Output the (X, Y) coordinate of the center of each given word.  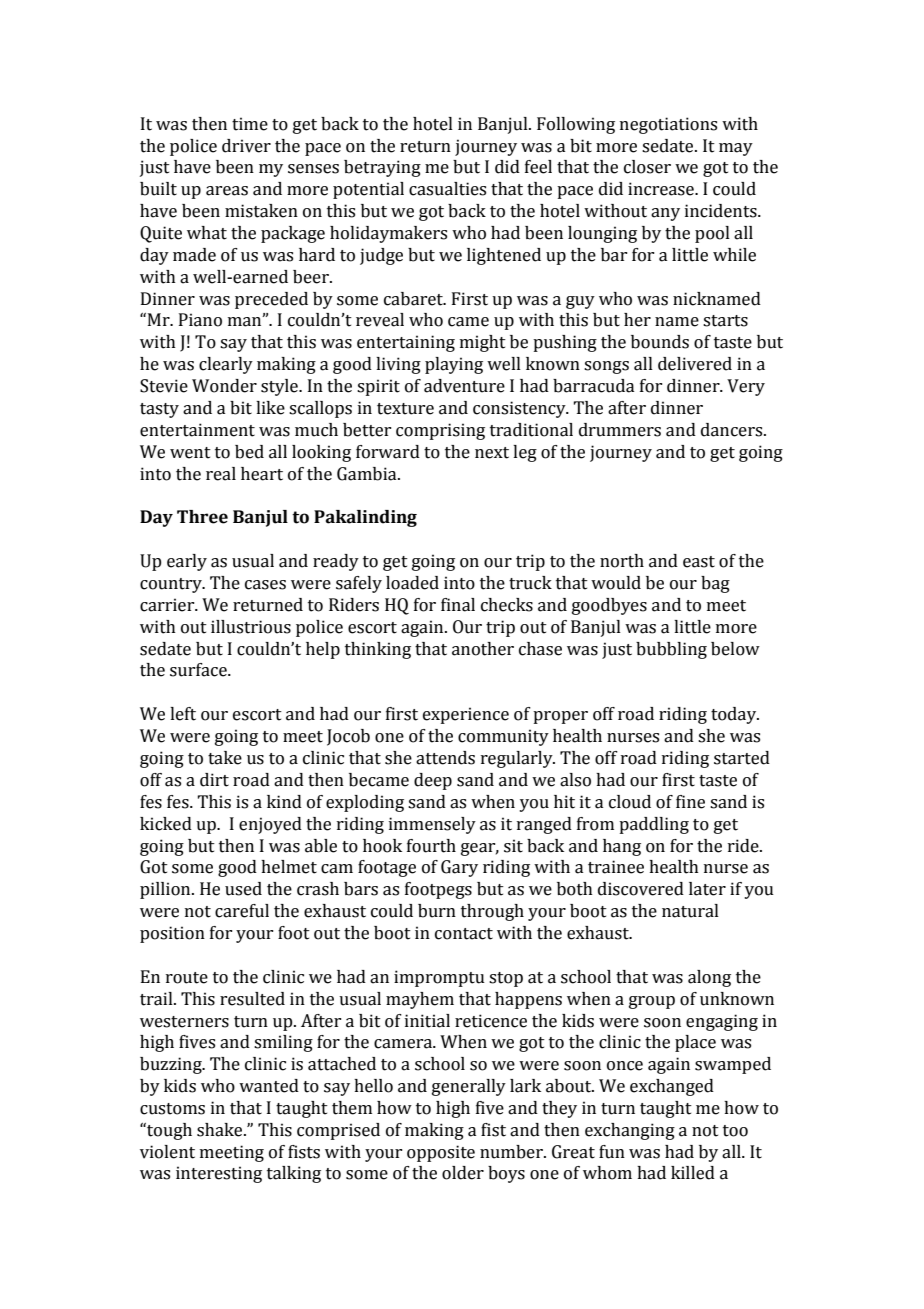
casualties (447, 189)
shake (221, 1130)
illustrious (251, 627)
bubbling (671, 650)
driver (246, 146)
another (483, 649)
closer (647, 167)
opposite (441, 1153)
